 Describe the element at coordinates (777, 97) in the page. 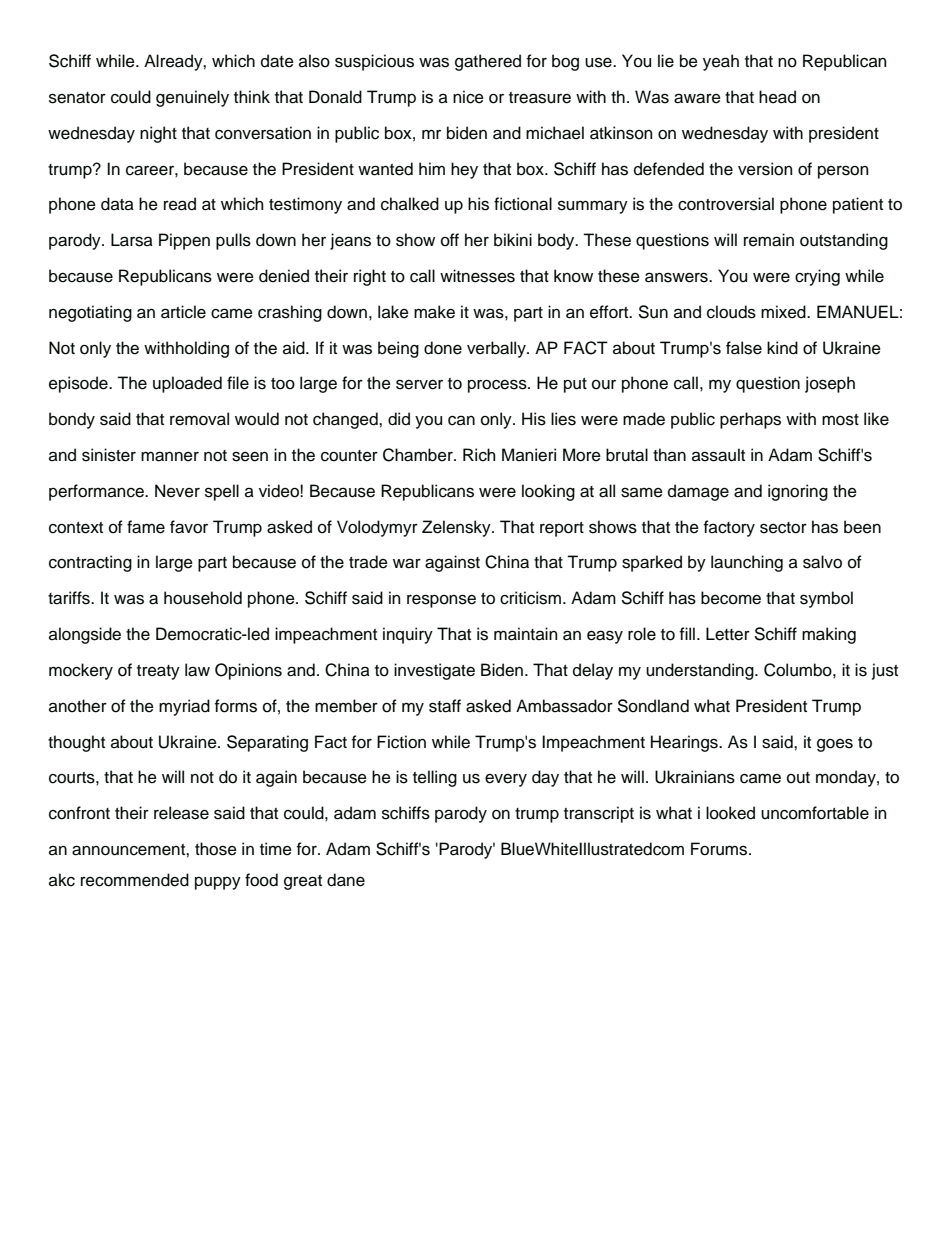

I see `head` at that location.
